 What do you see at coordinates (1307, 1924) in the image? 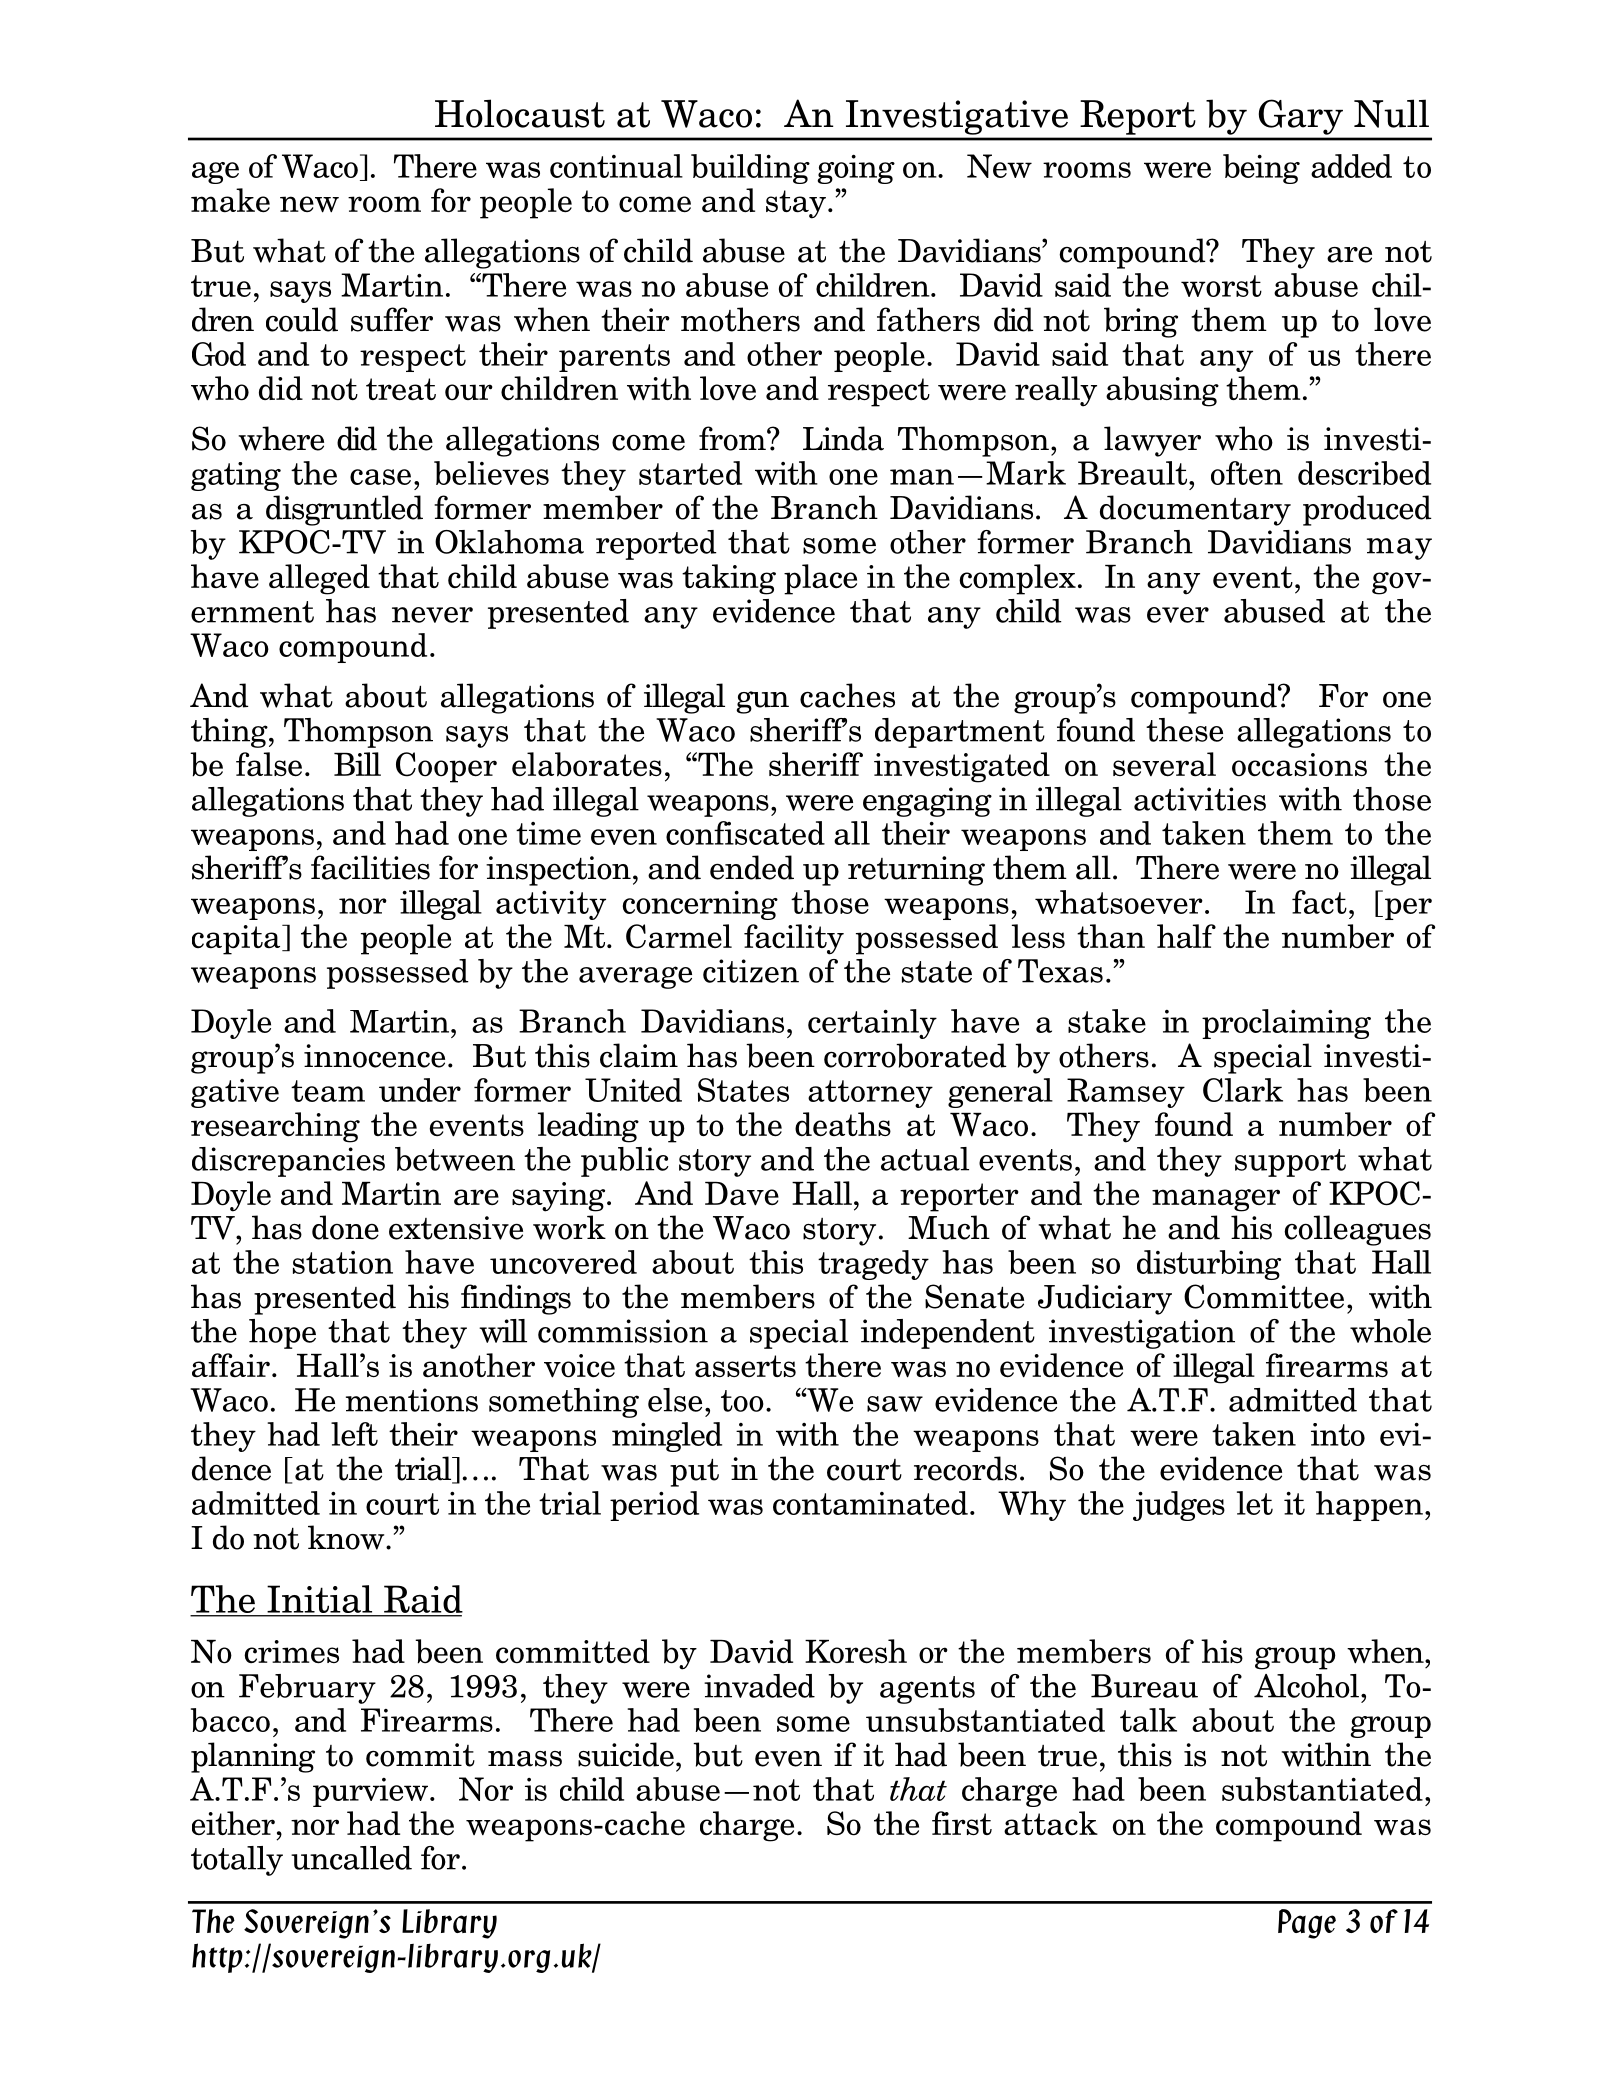
I see `Page` at bounding box center [1307, 1924].
